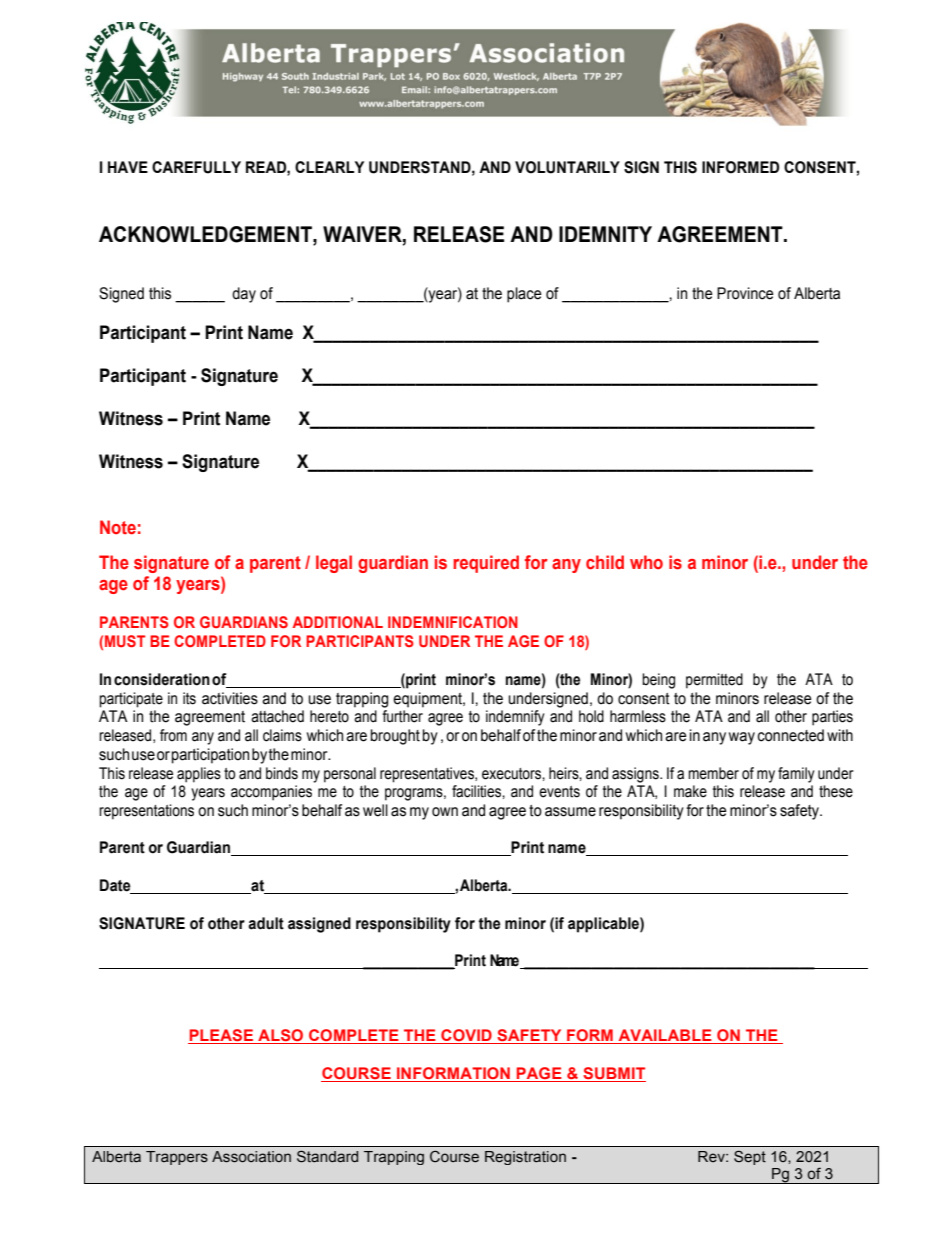  Describe the element at coordinates (745, 293) in the screenshot. I see `Province` at that location.
